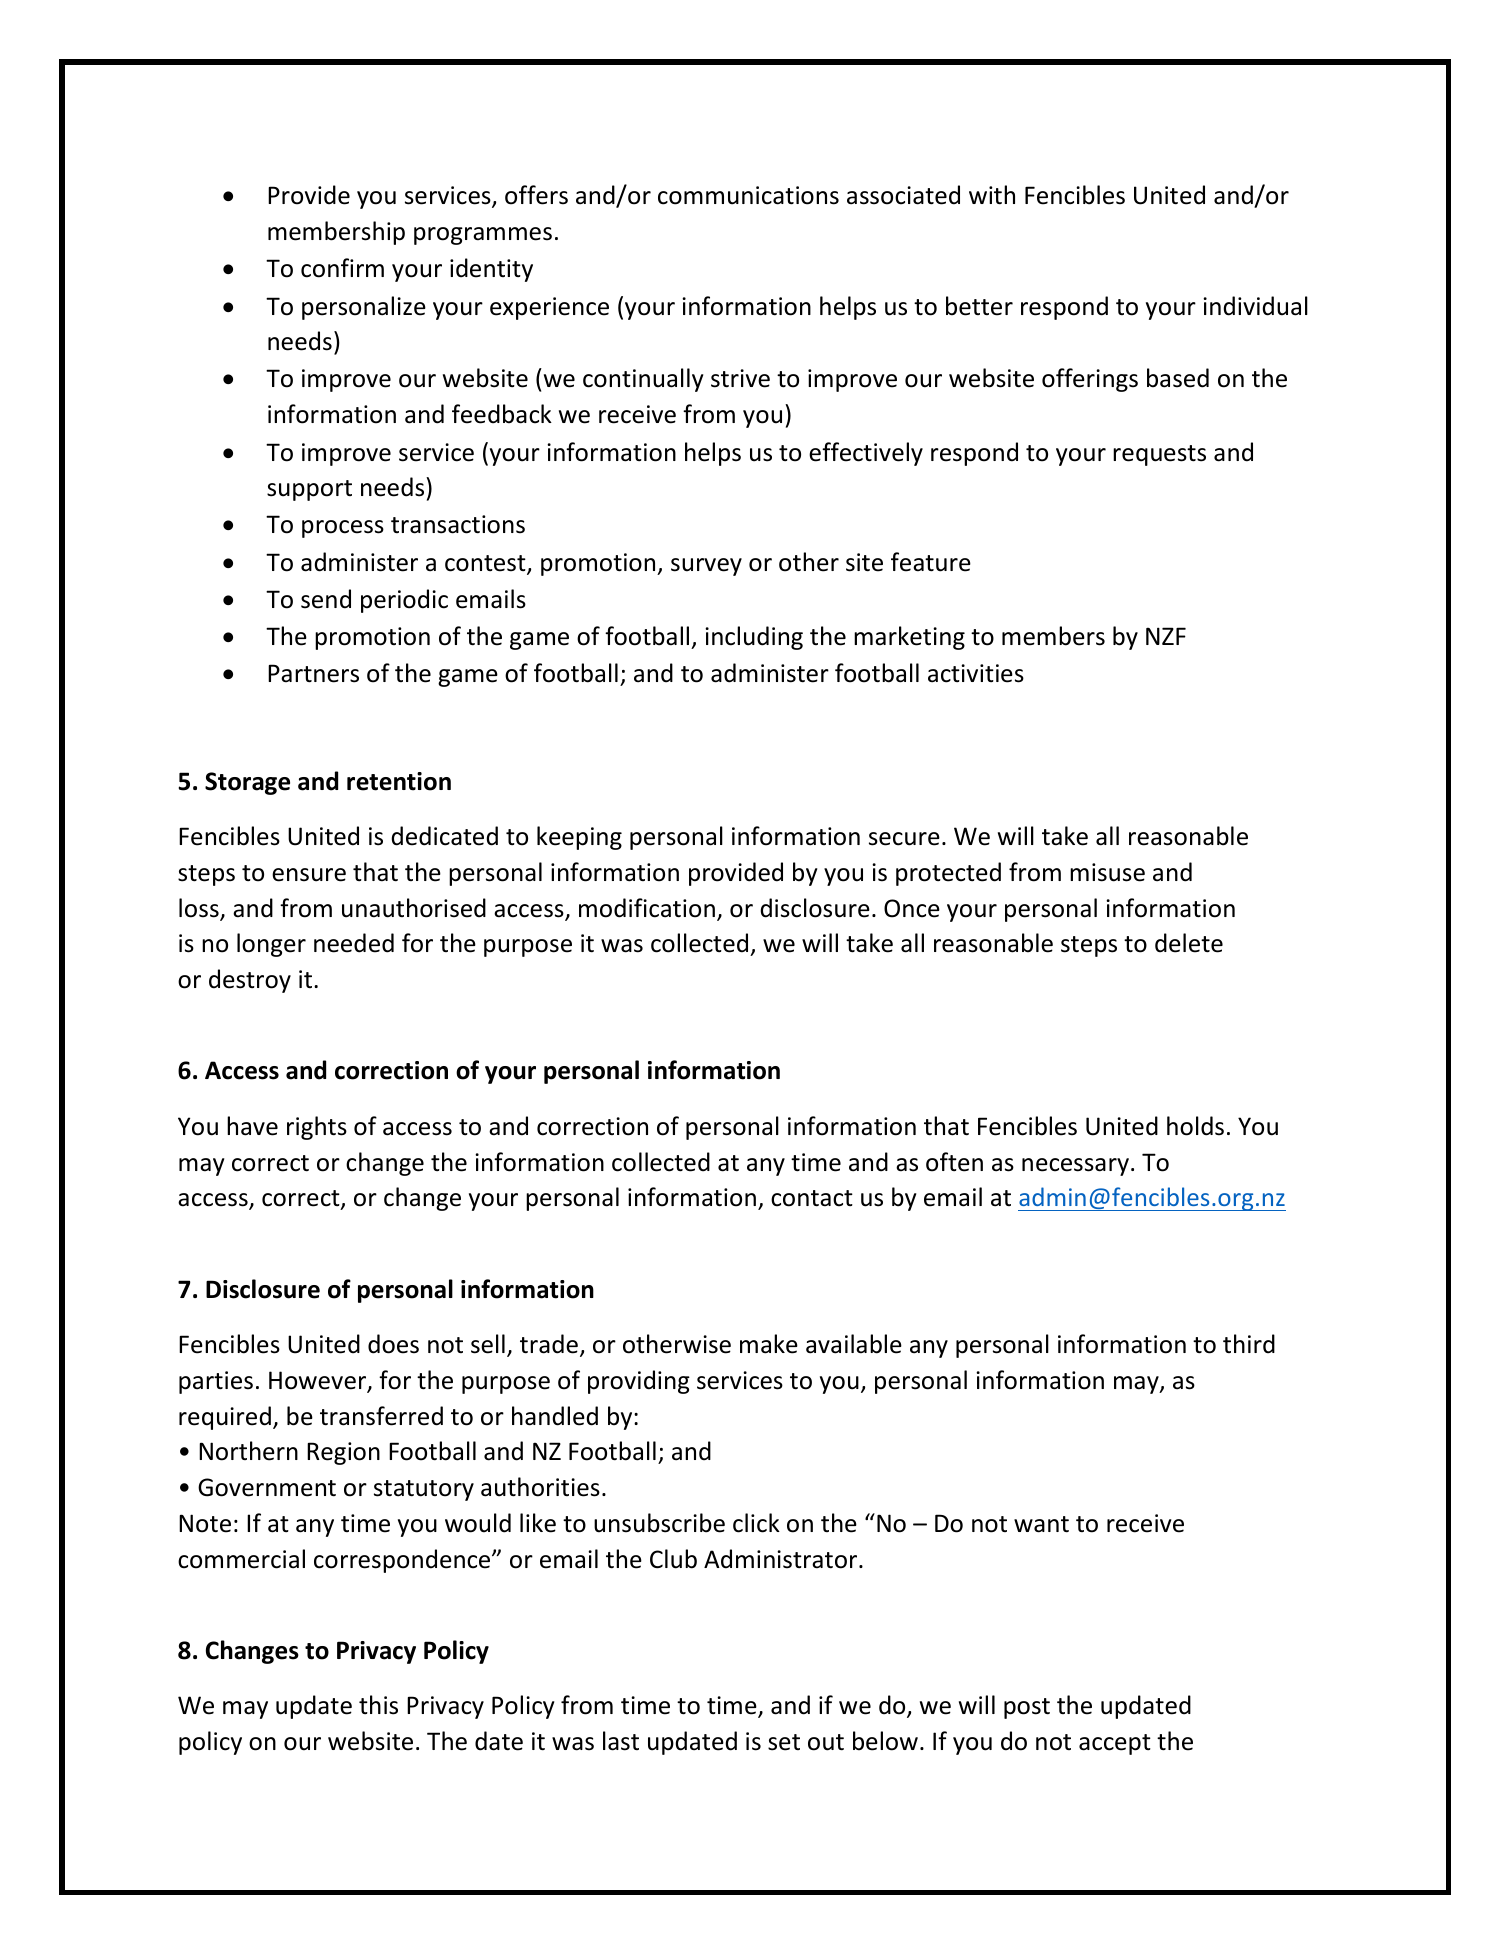 The height and width of the document is (1954, 1510). I want to click on this, so click(378, 1705).
